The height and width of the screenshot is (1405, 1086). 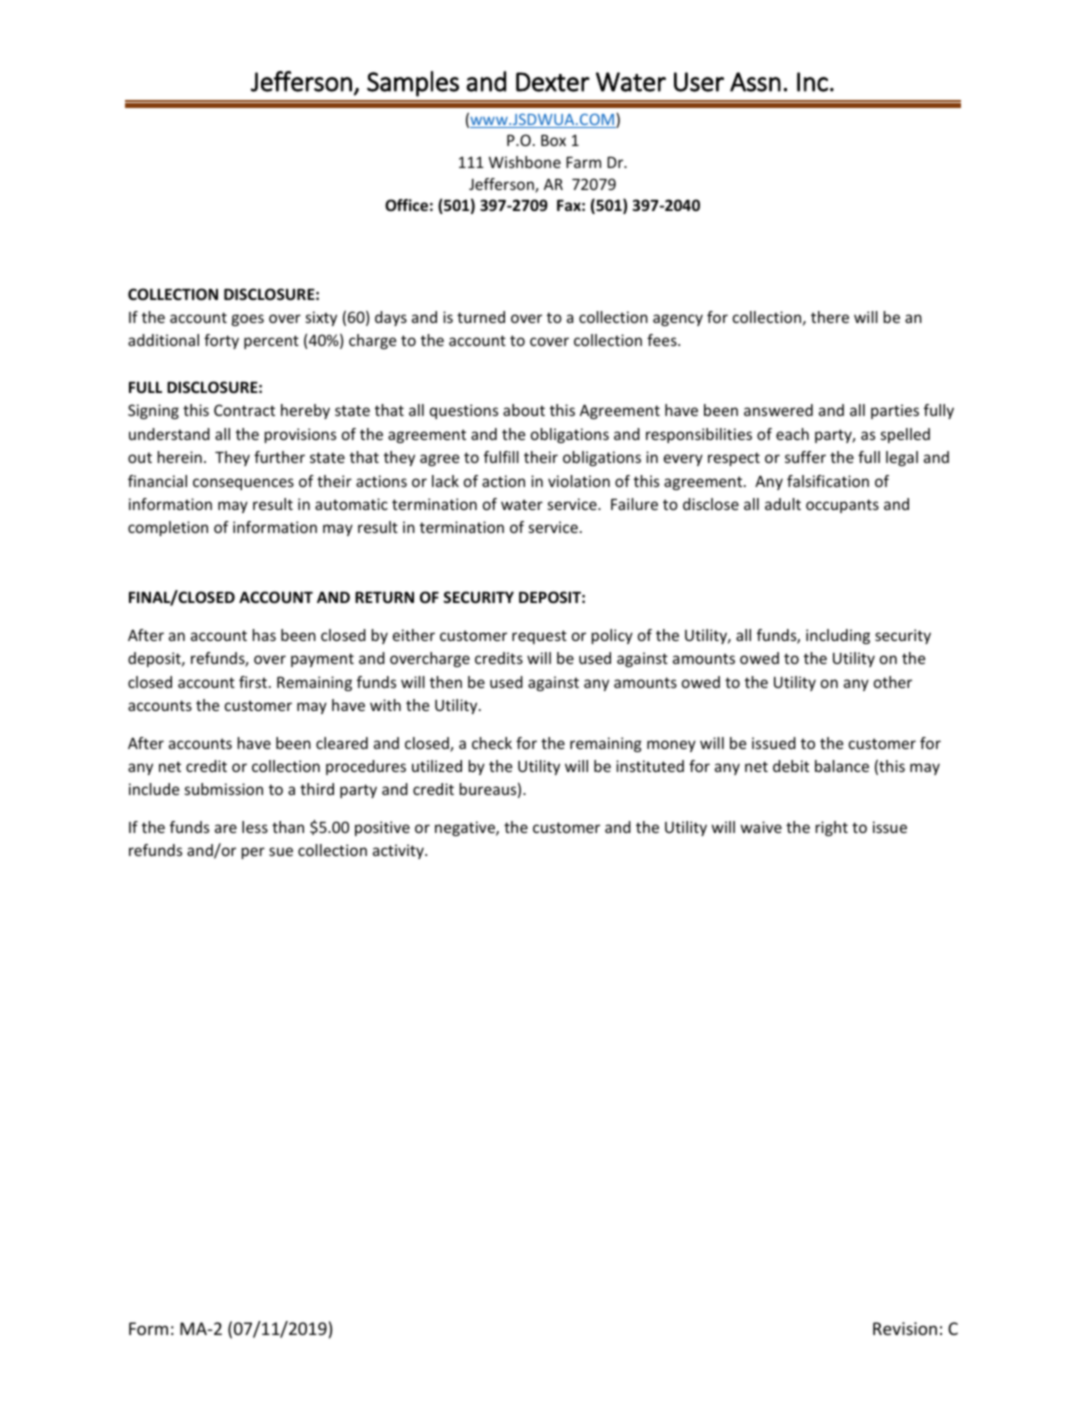 What do you see at coordinates (255, 827) in the screenshot?
I see `less` at bounding box center [255, 827].
